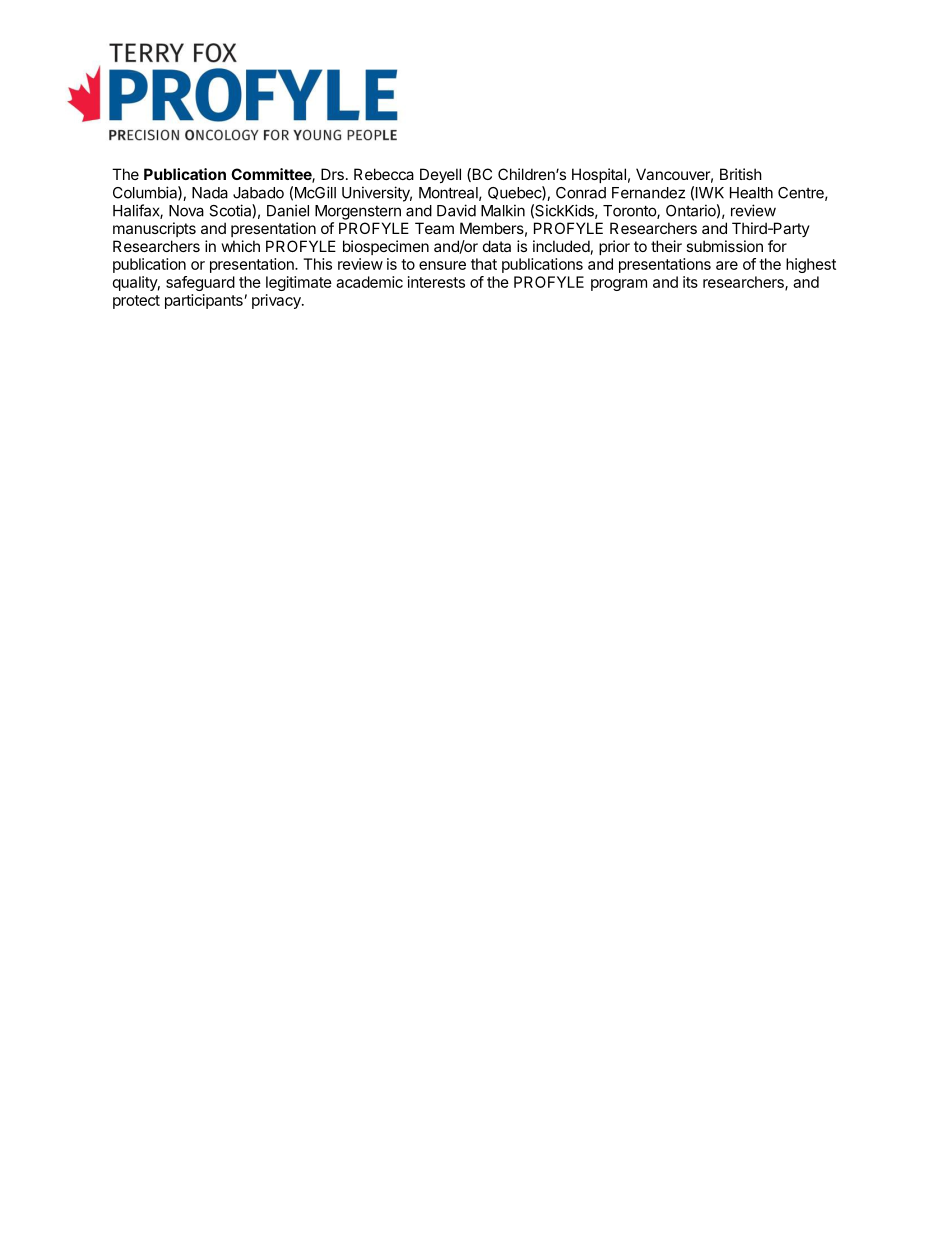 Image resolution: width=952 pixels, height=1233 pixels. What do you see at coordinates (204, 301) in the image?
I see `participants` at bounding box center [204, 301].
